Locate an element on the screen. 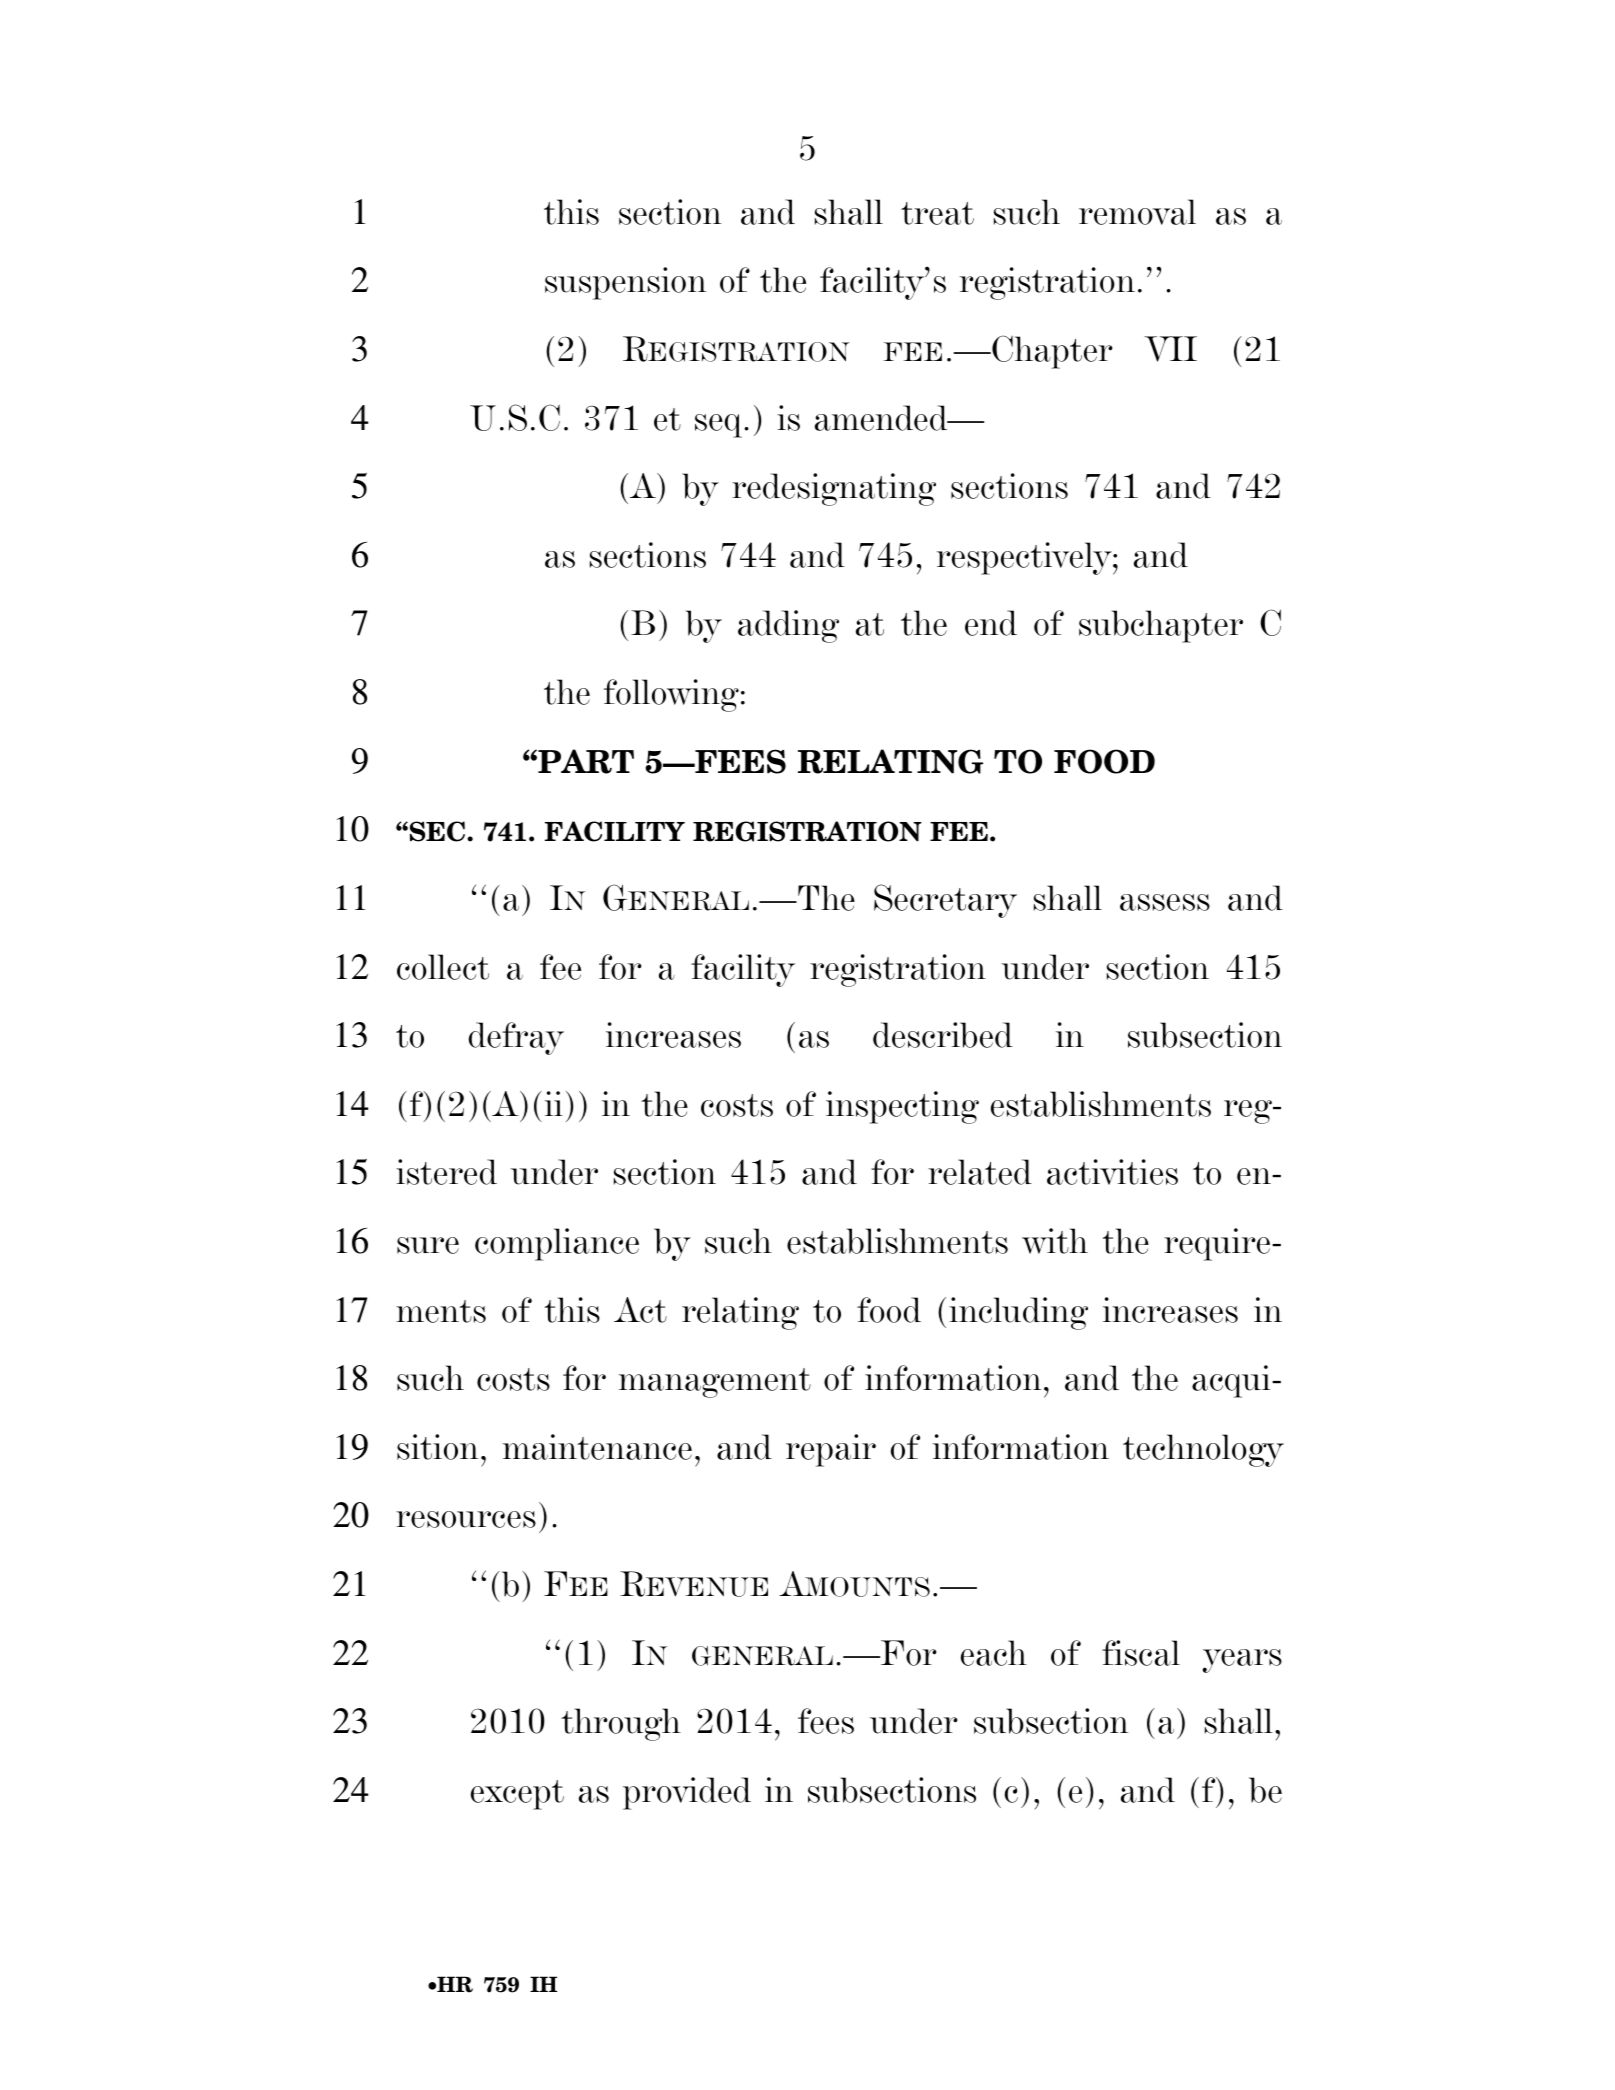 Image resolution: width=1615 pixels, height=2090 pixels. treat is located at coordinates (937, 213).
